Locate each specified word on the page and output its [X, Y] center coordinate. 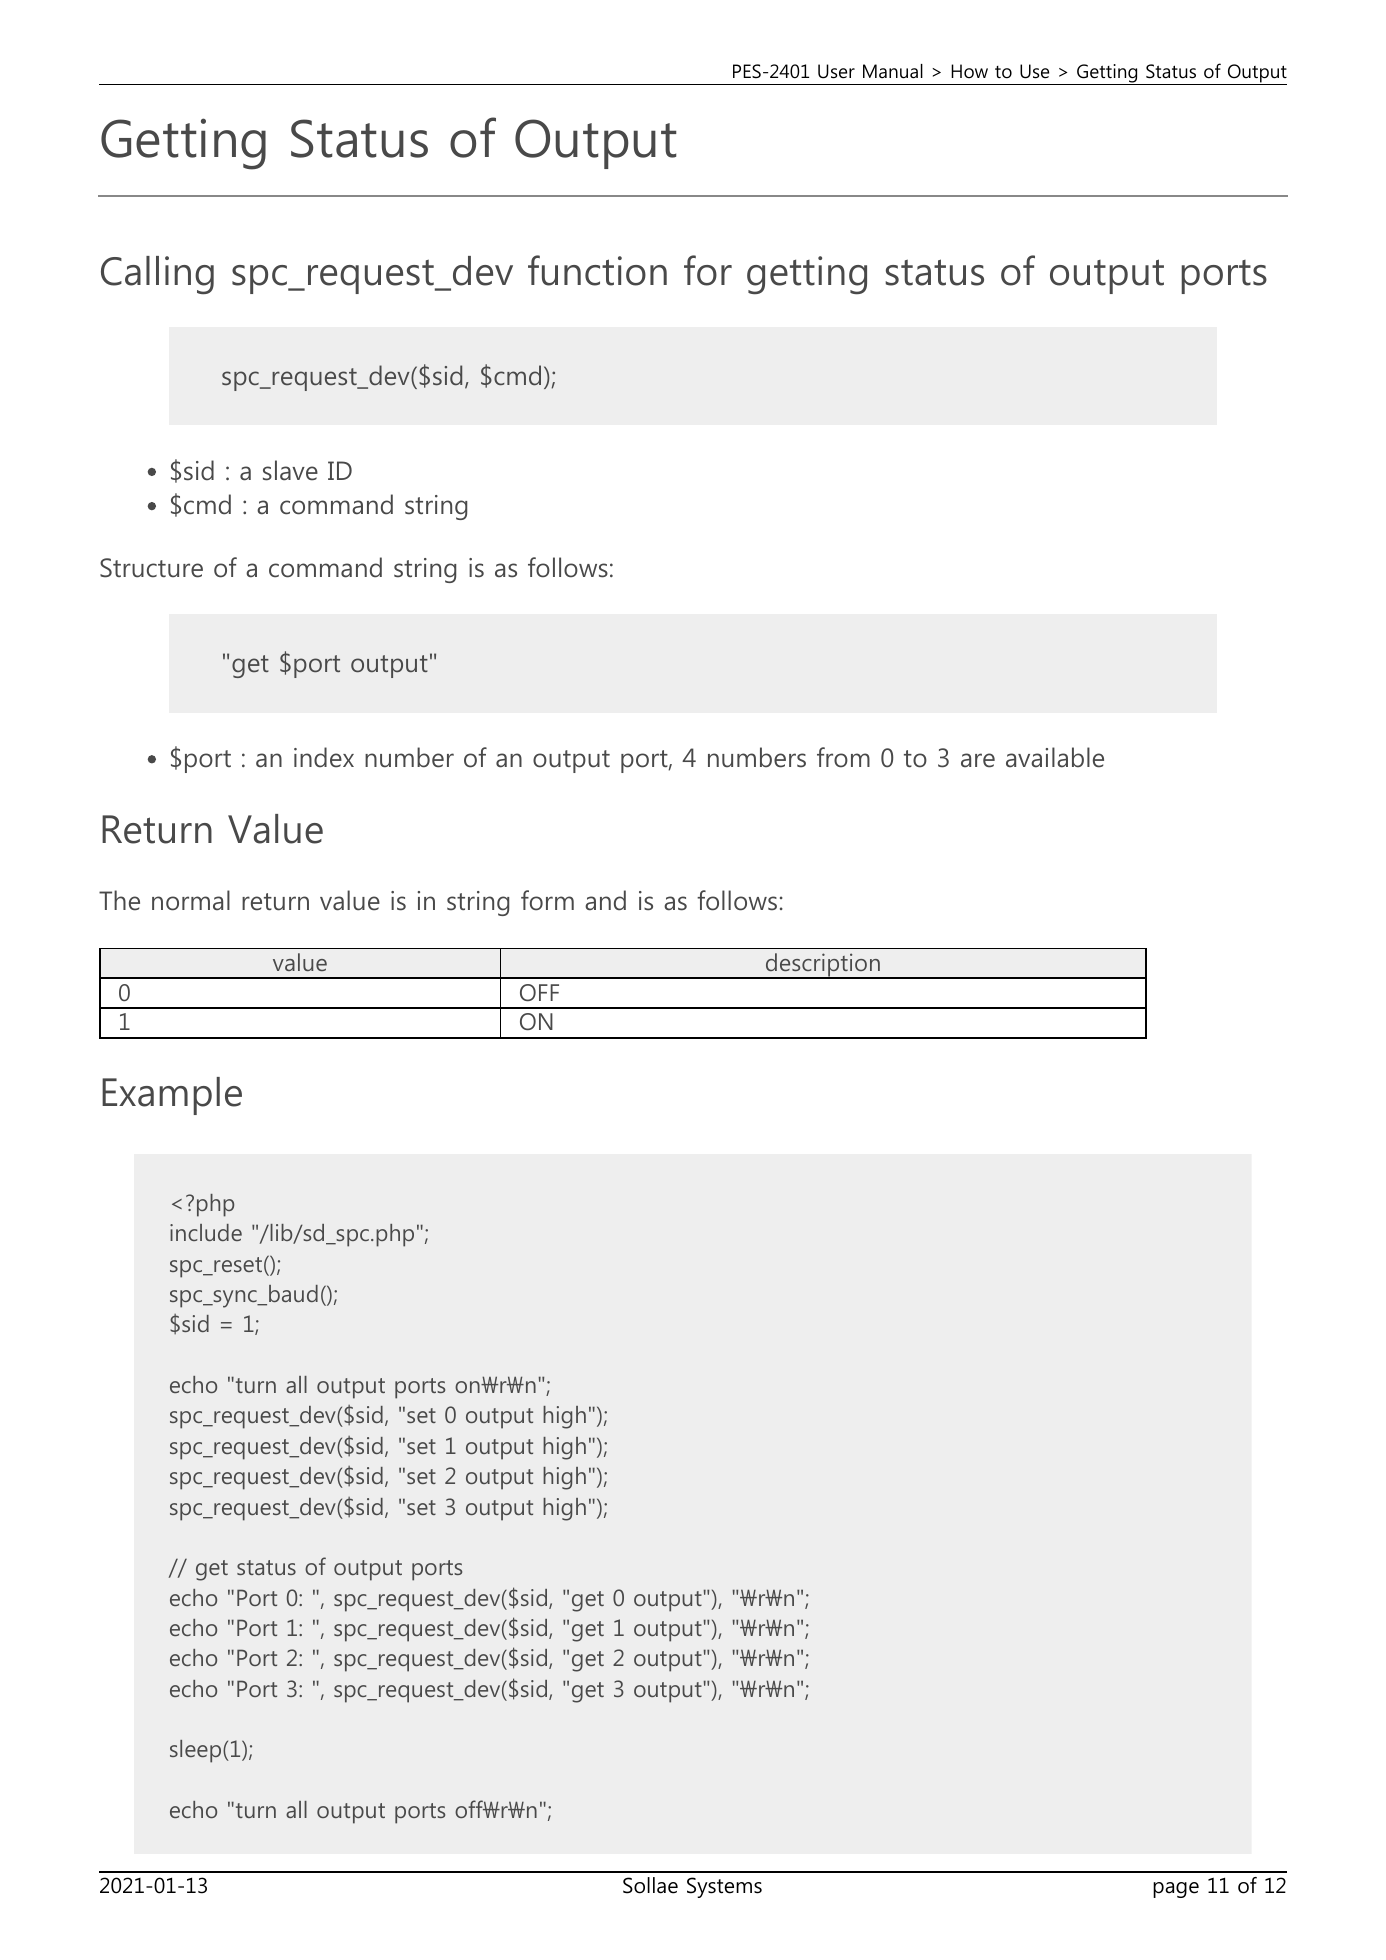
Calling [157, 275]
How [969, 71]
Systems [724, 1887]
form [547, 900]
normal [191, 900]
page [1176, 1890]
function [597, 270]
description [823, 966]
